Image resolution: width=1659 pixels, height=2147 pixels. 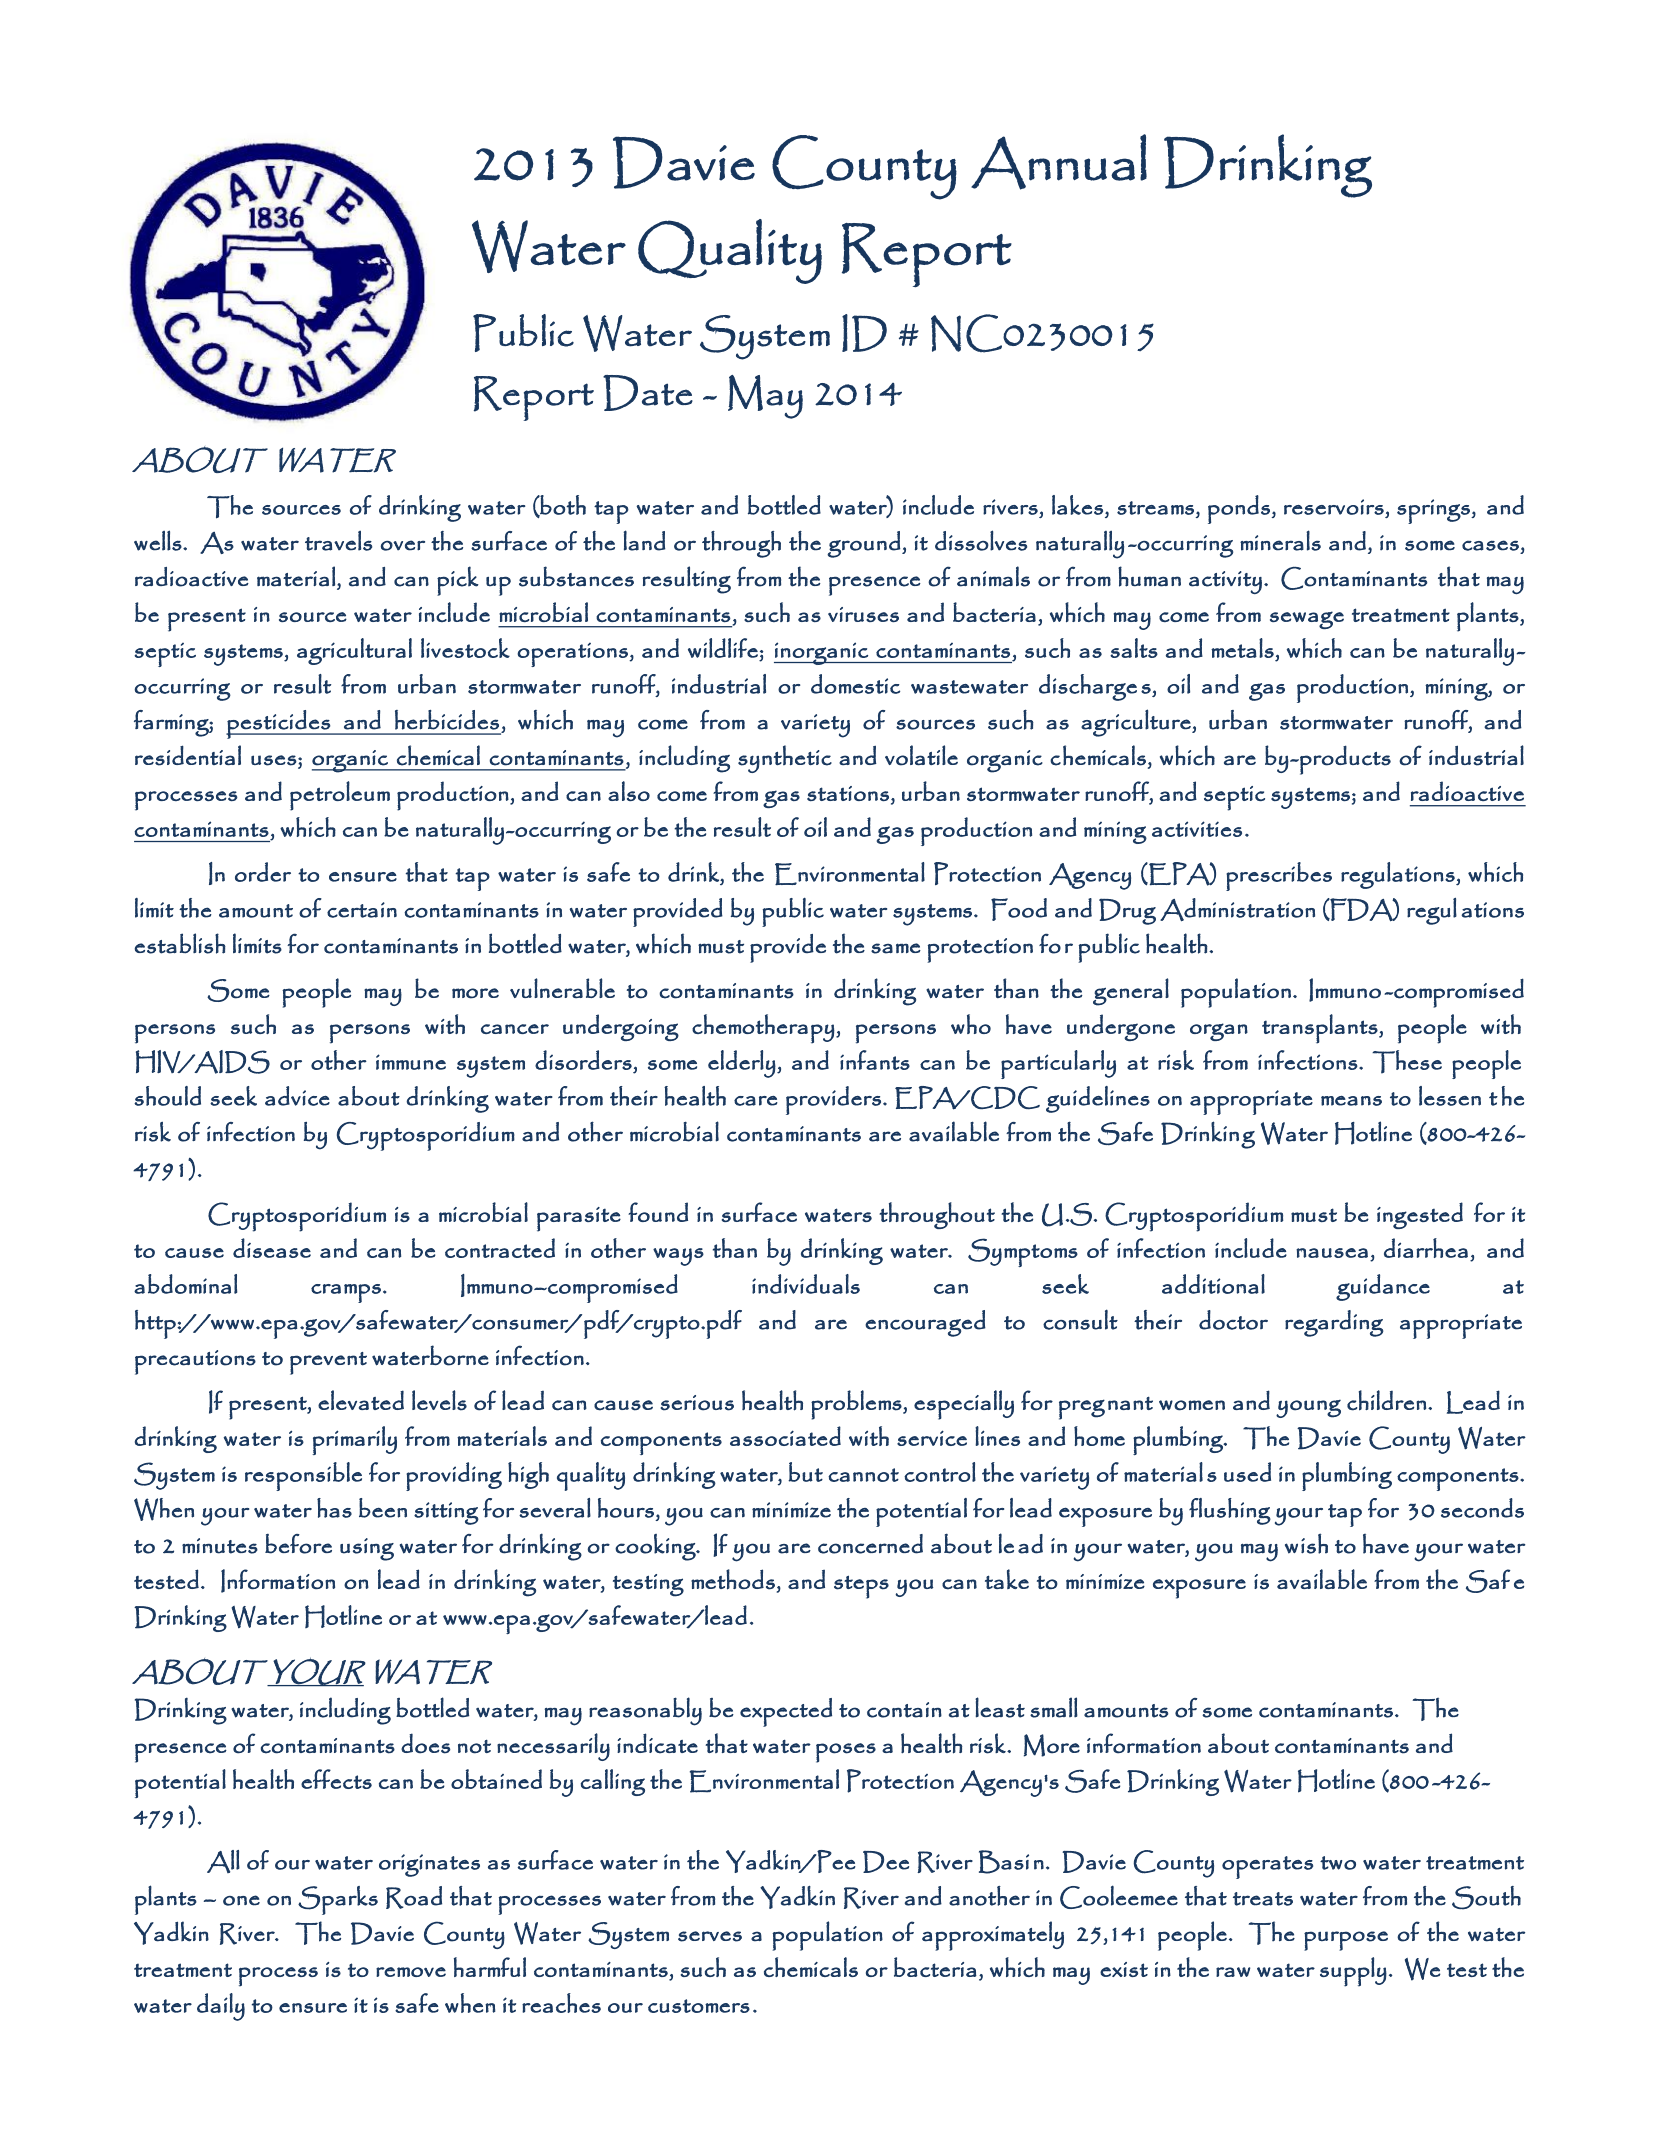 What do you see at coordinates (648, 393) in the screenshot?
I see `Date` at bounding box center [648, 393].
